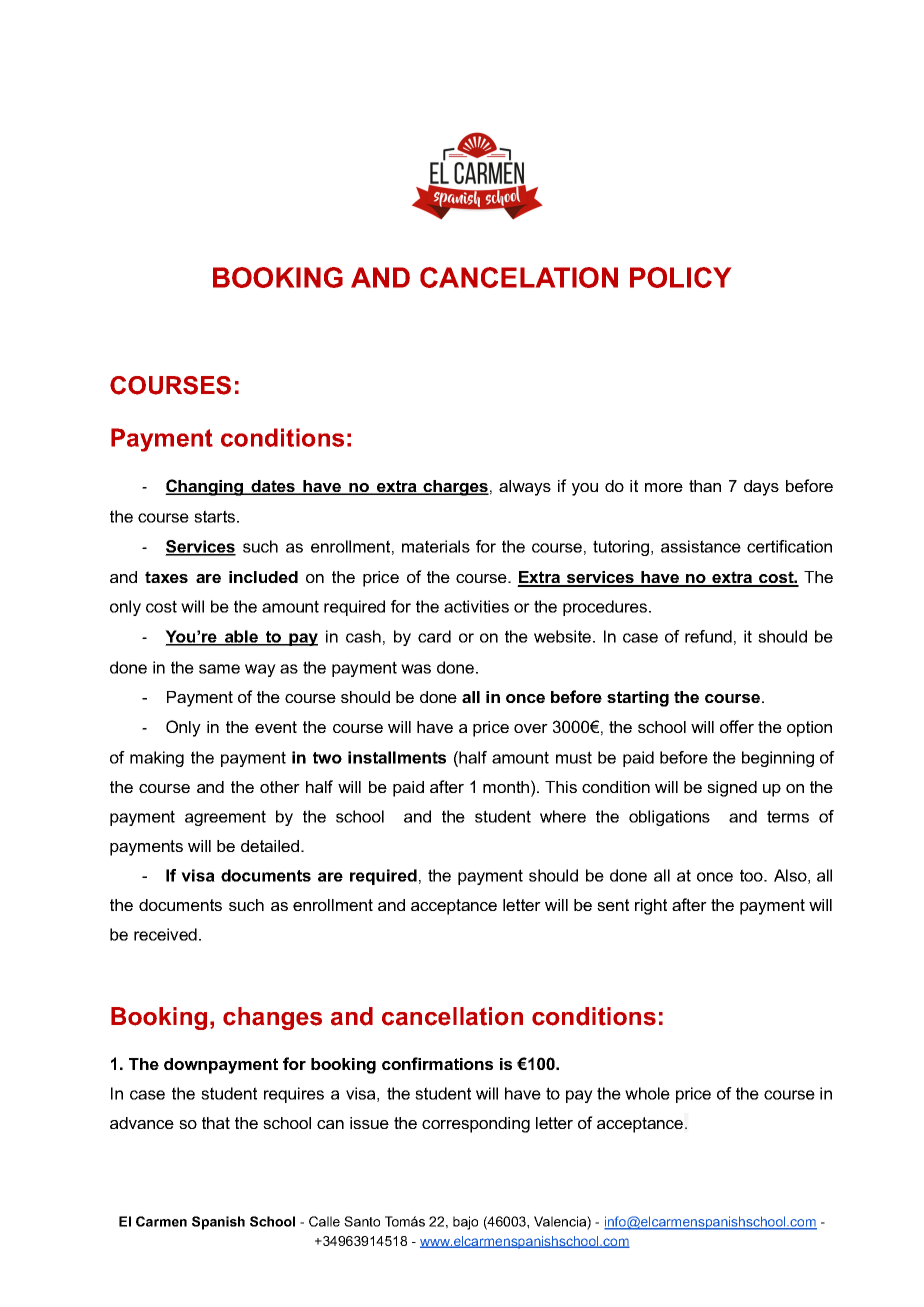 This document has width=924, height=1307. Describe the element at coordinates (276, 727) in the document. I see `event` at that location.
